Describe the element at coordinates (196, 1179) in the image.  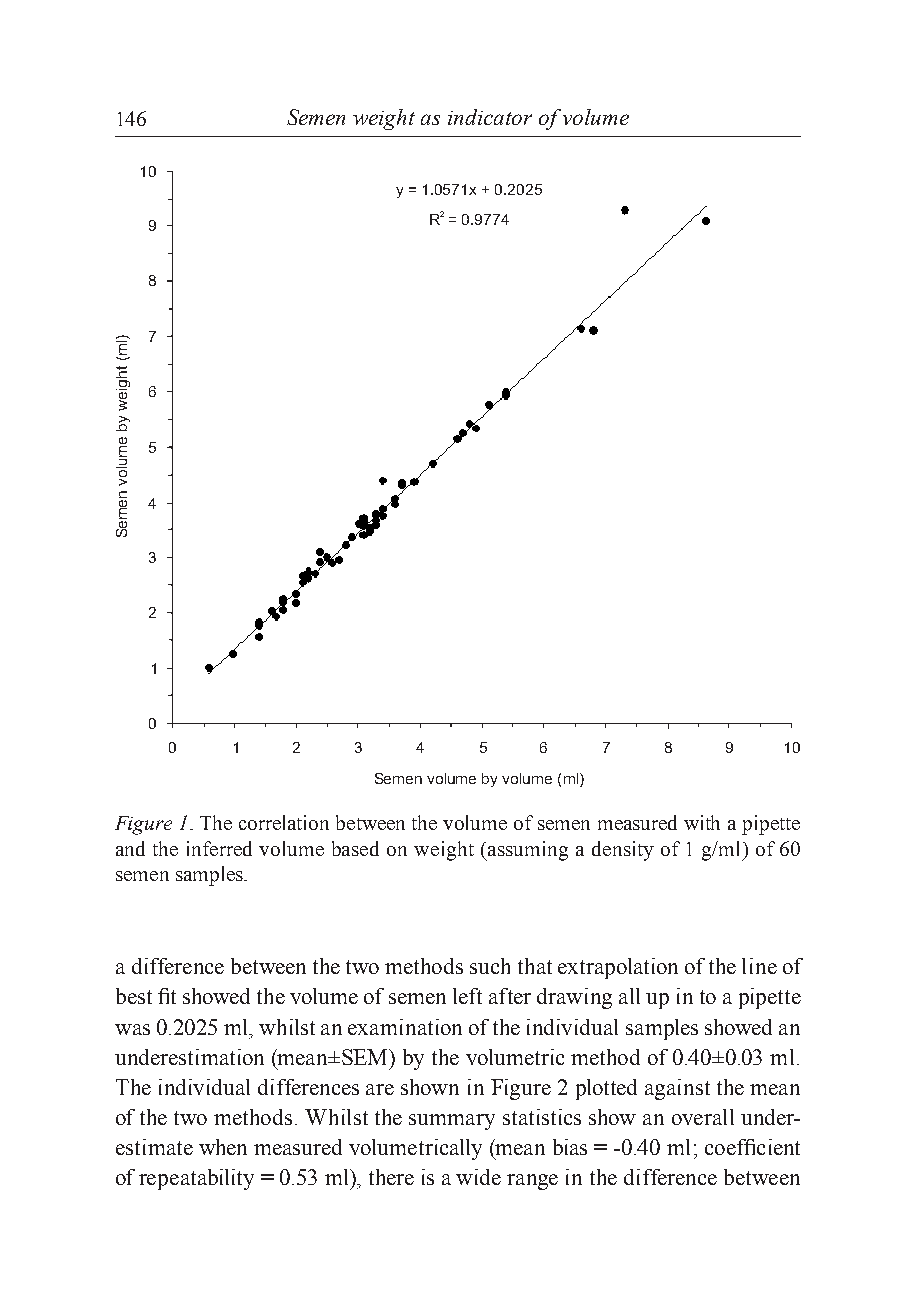
I see `repeatability` at that location.
